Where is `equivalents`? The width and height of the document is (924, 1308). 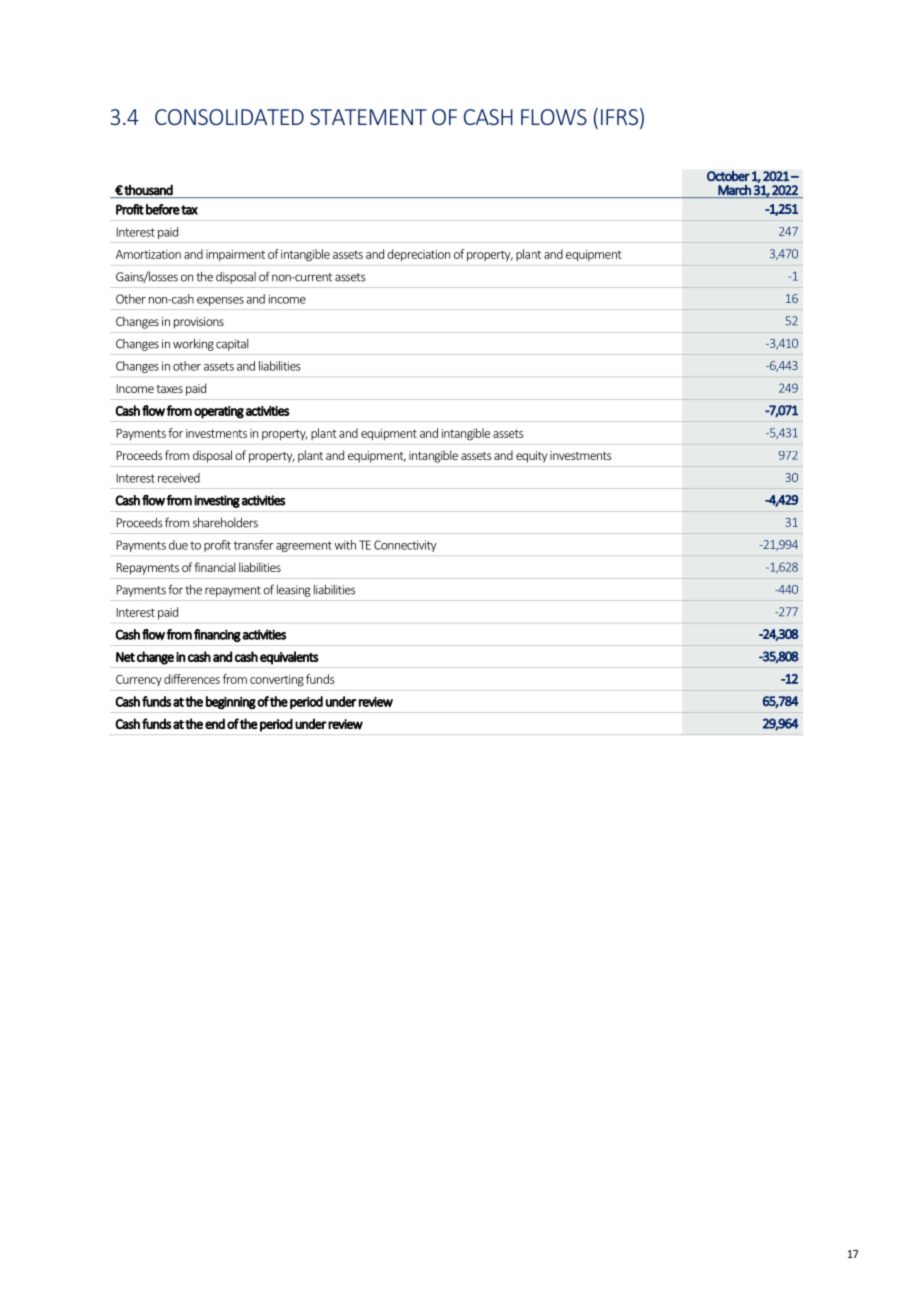
equivalents is located at coordinates (289, 658).
